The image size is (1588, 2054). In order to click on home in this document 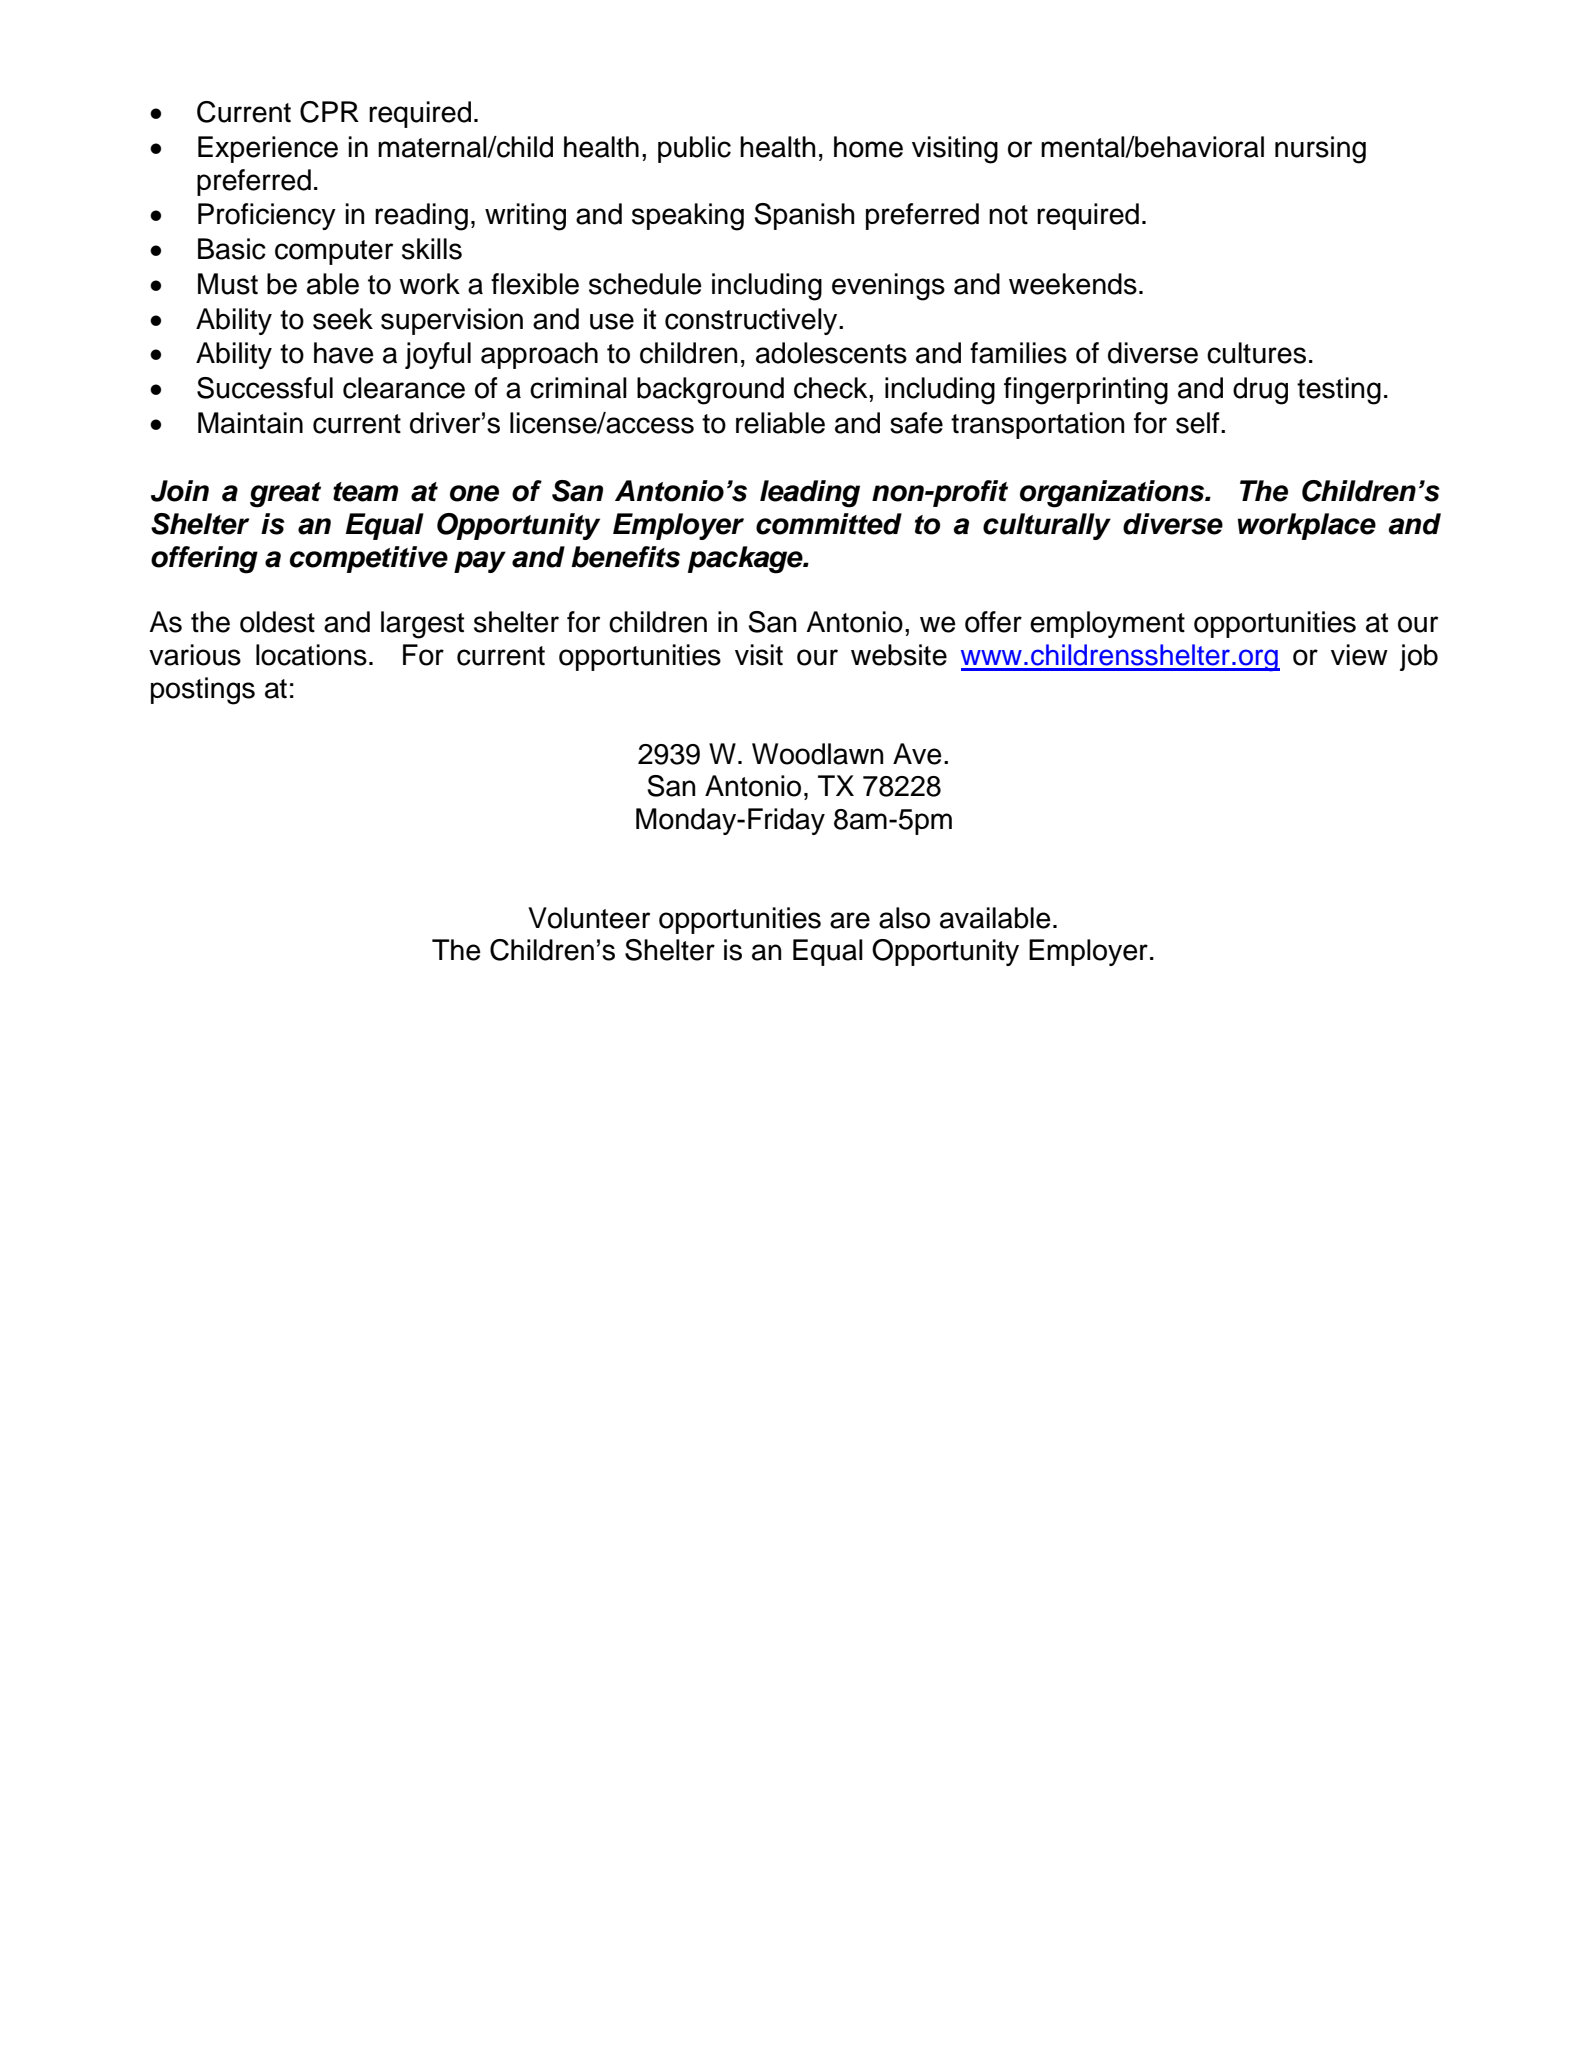, I will do `click(868, 147)`.
